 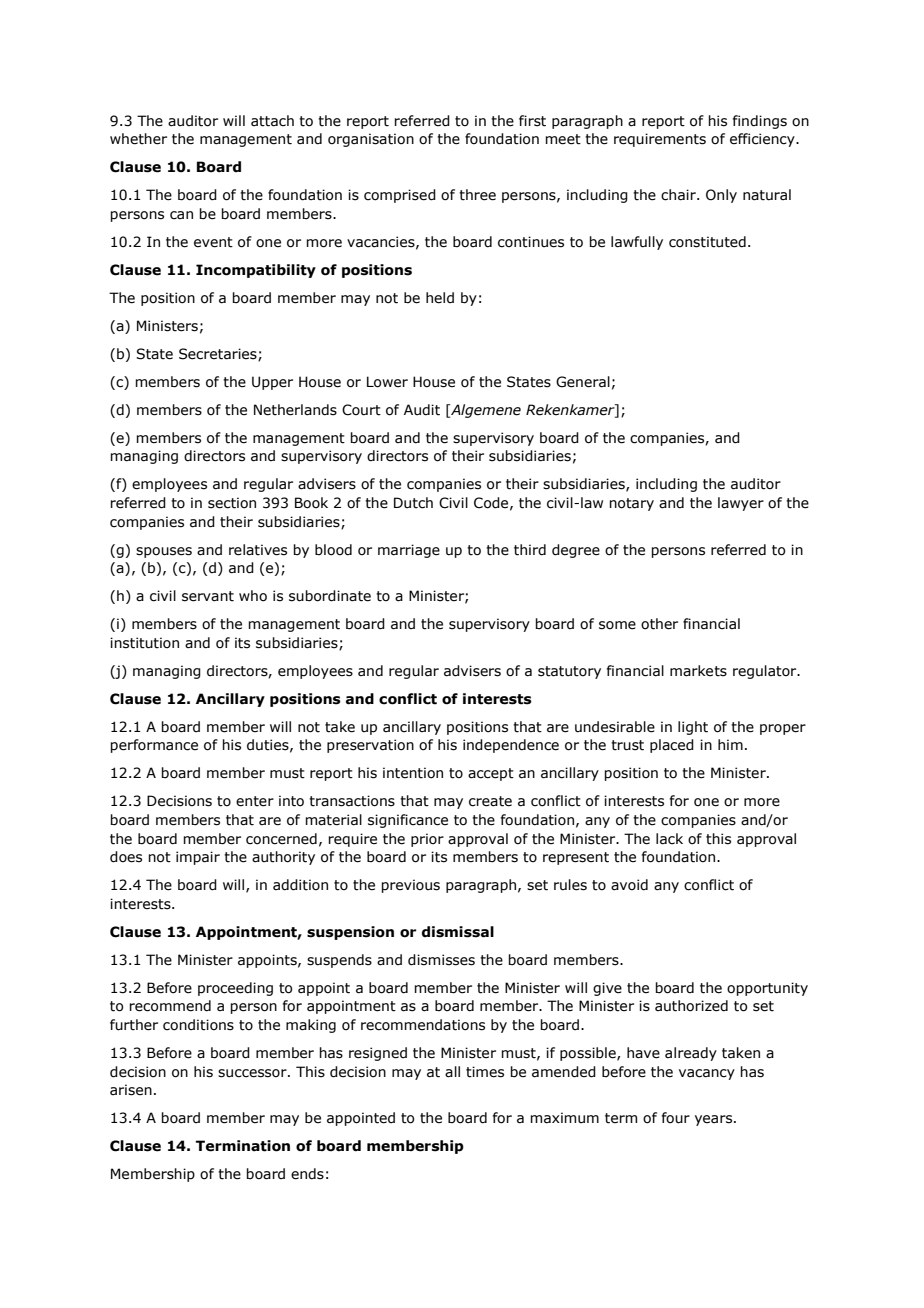 I want to click on vacancy, so click(x=707, y=1074).
